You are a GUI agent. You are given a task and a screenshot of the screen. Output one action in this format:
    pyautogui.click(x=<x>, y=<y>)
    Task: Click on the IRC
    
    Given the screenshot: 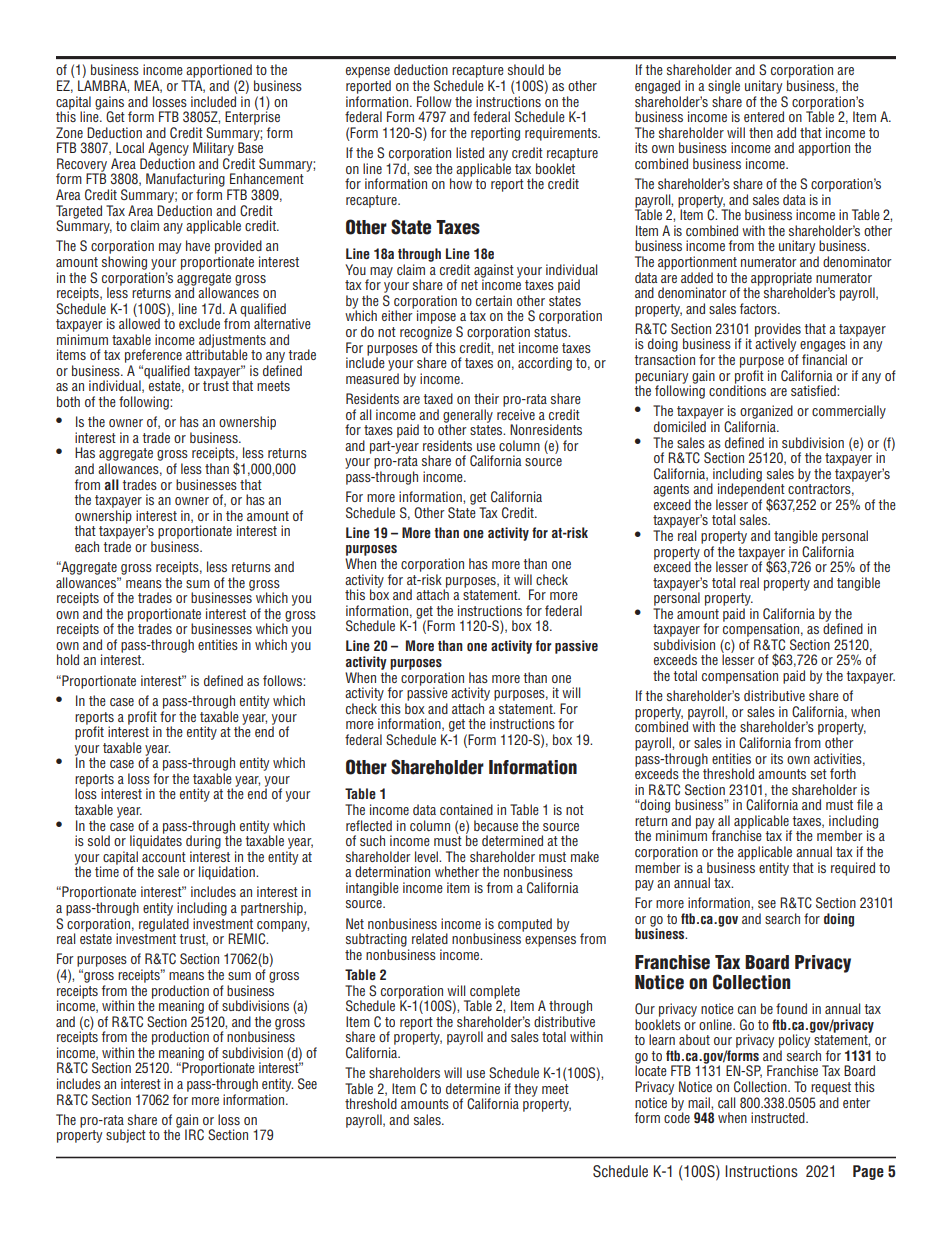 What is the action you would take?
    pyautogui.click(x=194, y=1135)
